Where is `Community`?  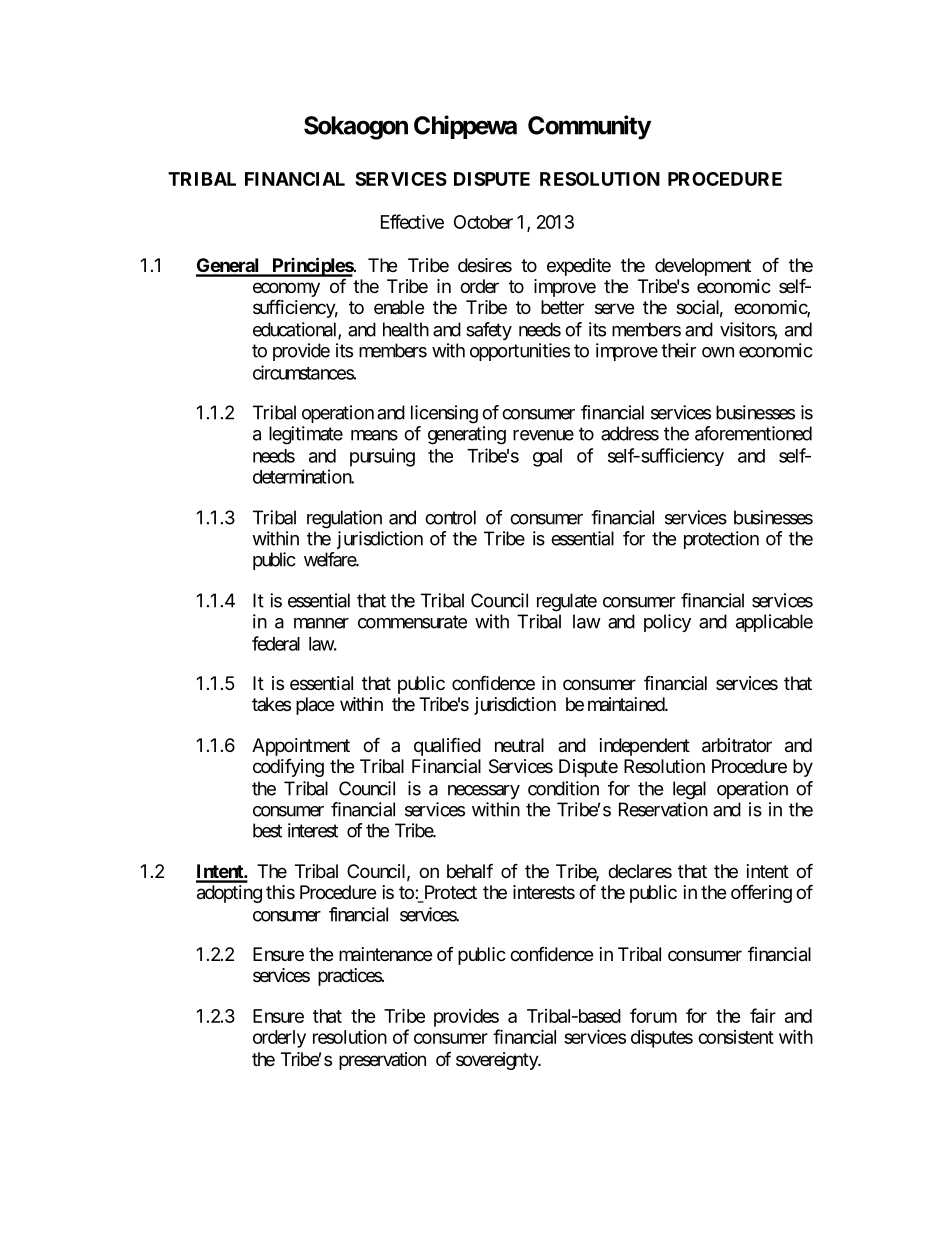
Community is located at coordinates (589, 127).
